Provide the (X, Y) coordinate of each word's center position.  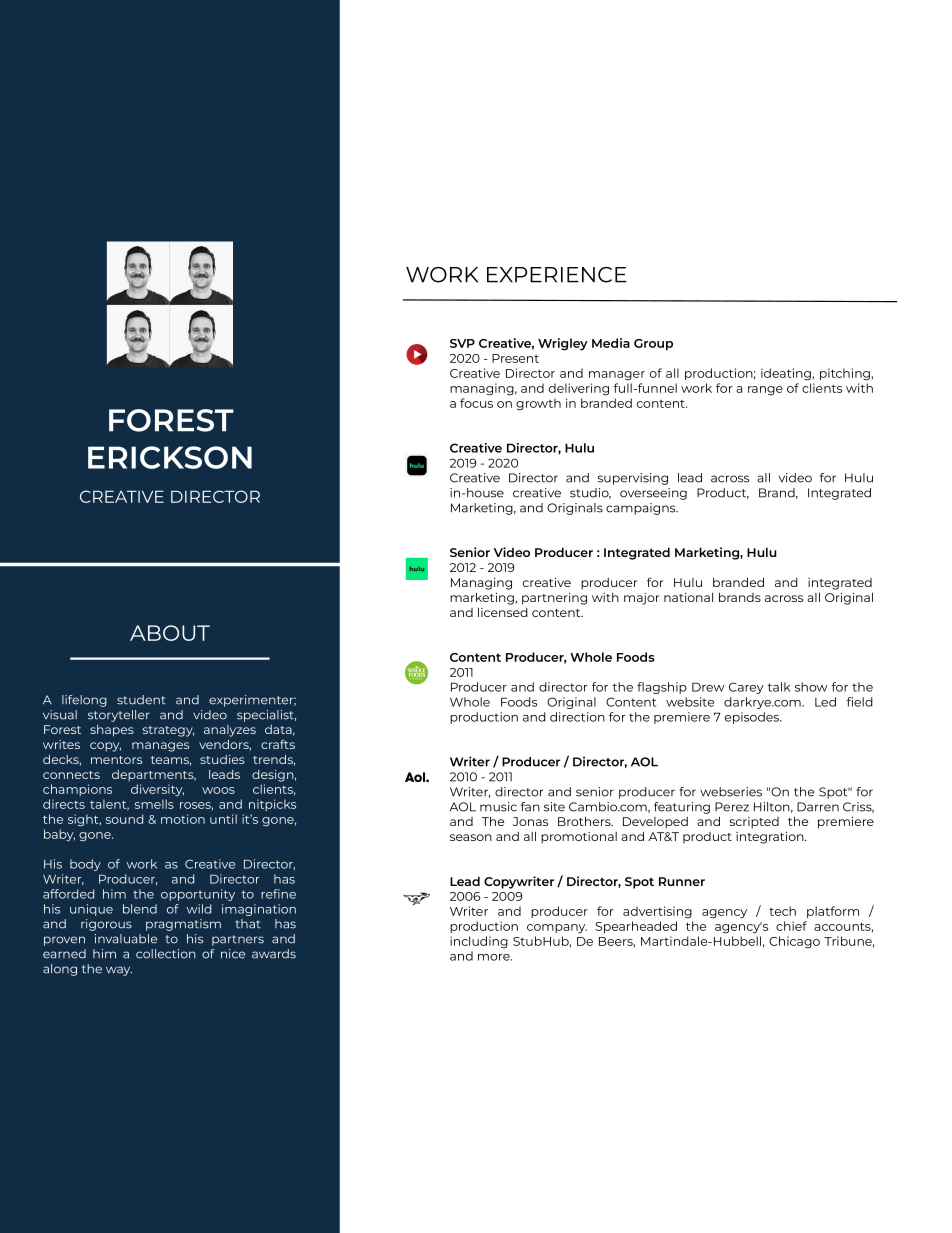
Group (653, 344)
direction (577, 717)
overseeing (653, 494)
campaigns (642, 509)
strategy (168, 731)
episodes (753, 718)
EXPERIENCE (557, 275)
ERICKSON (170, 457)
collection (166, 954)
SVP (462, 343)
